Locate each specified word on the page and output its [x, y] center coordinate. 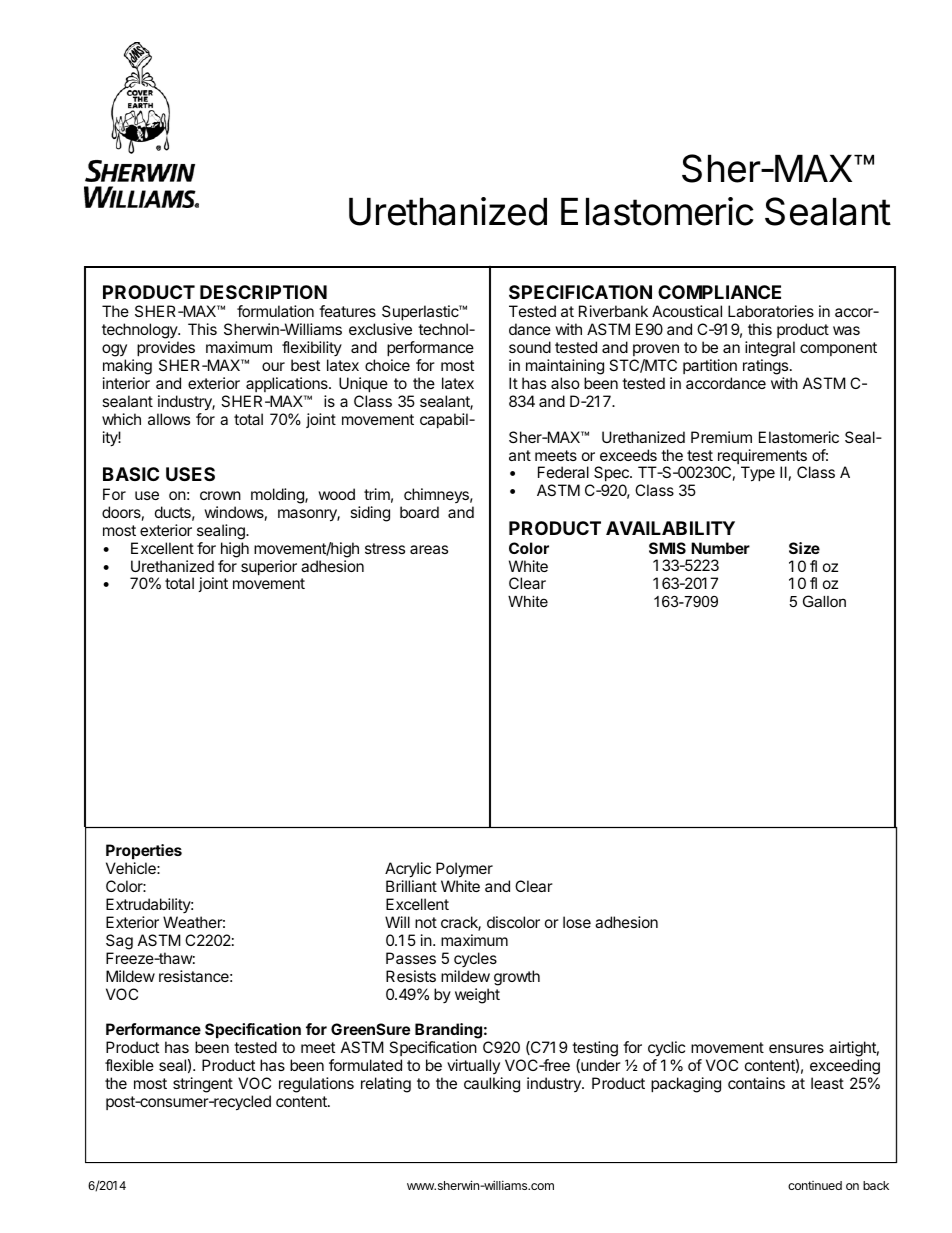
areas [429, 549]
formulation [275, 311]
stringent [203, 1085]
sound [530, 347]
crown [220, 495]
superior [269, 567]
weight [477, 996]
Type [758, 474]
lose [577, 922]
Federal [563, 472]
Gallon [824, 601]
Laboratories [771, 311]
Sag [119, 942]
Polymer [464, 870]
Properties [144, 853]
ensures [796, 1048]
